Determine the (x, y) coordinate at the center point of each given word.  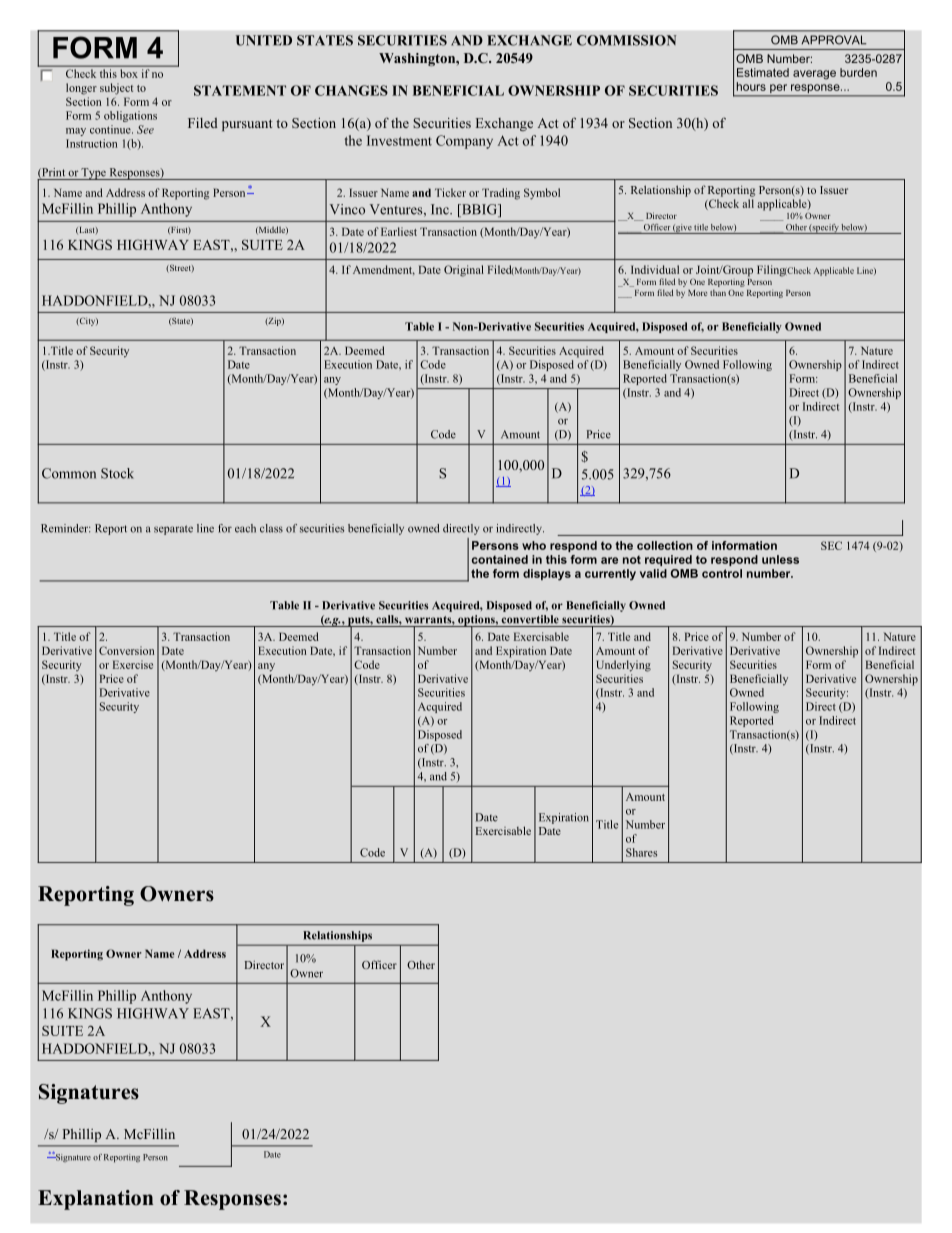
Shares (641, 852)
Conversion (126, 650)
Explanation (95, 1200)
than (718, 292)
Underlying (623, 666)
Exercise (133, 664)
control (722, 573)
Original (464, 271)
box (129, 73)
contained (500, 559)
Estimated (763, 72)
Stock (117, 473)
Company (464, 142)
